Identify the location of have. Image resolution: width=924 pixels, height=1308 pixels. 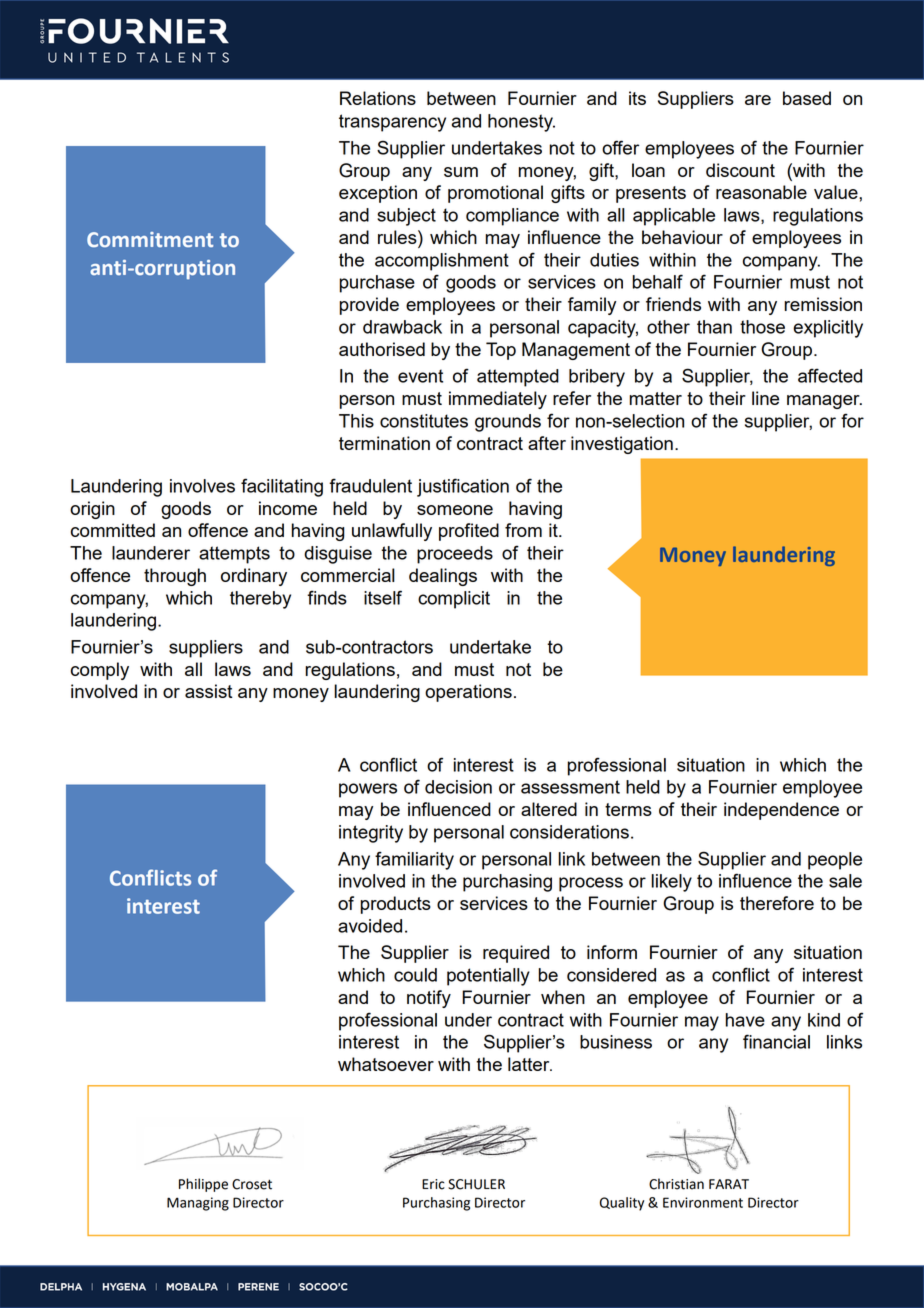
(745, 1020).
